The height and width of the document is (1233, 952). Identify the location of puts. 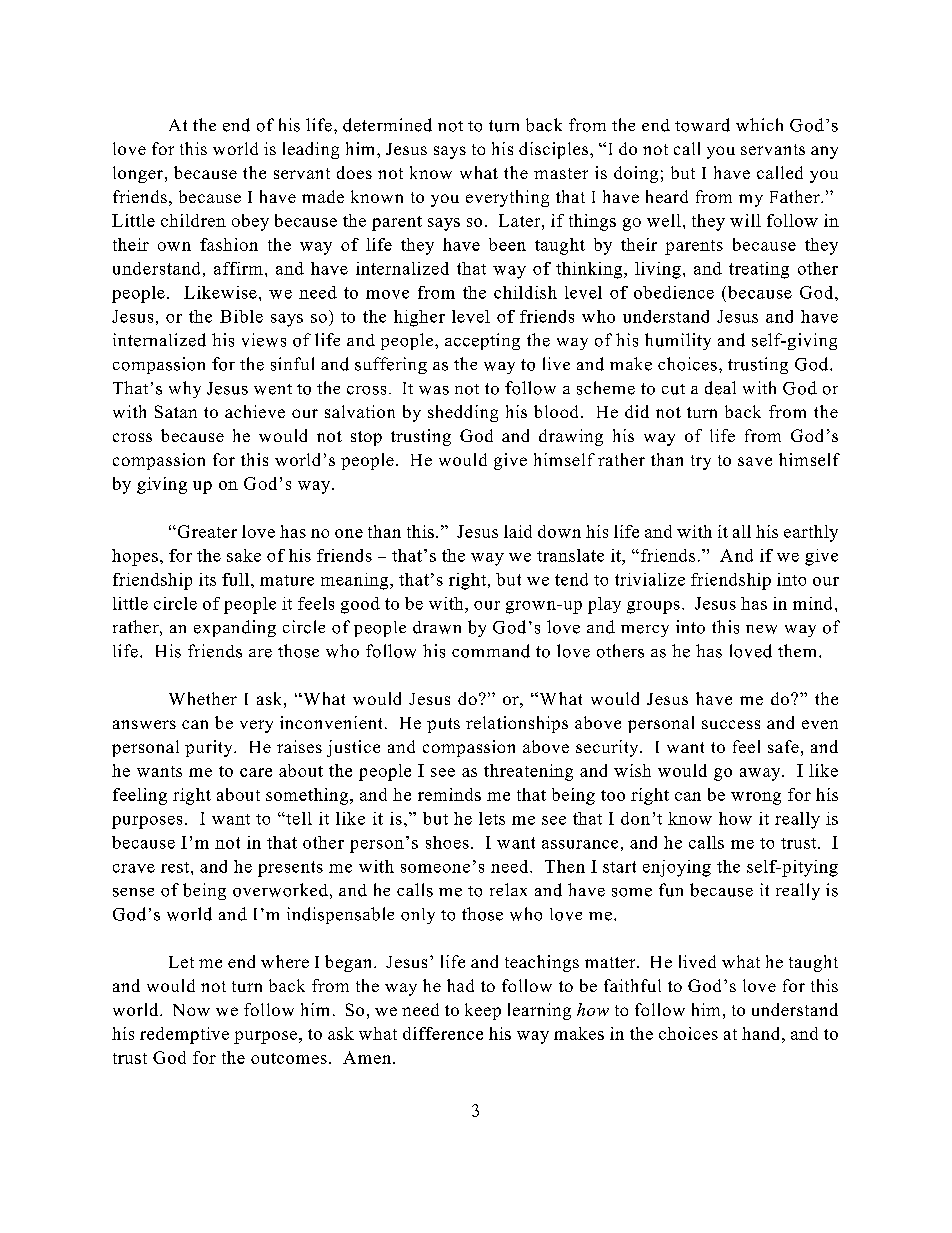
(443, 725).
